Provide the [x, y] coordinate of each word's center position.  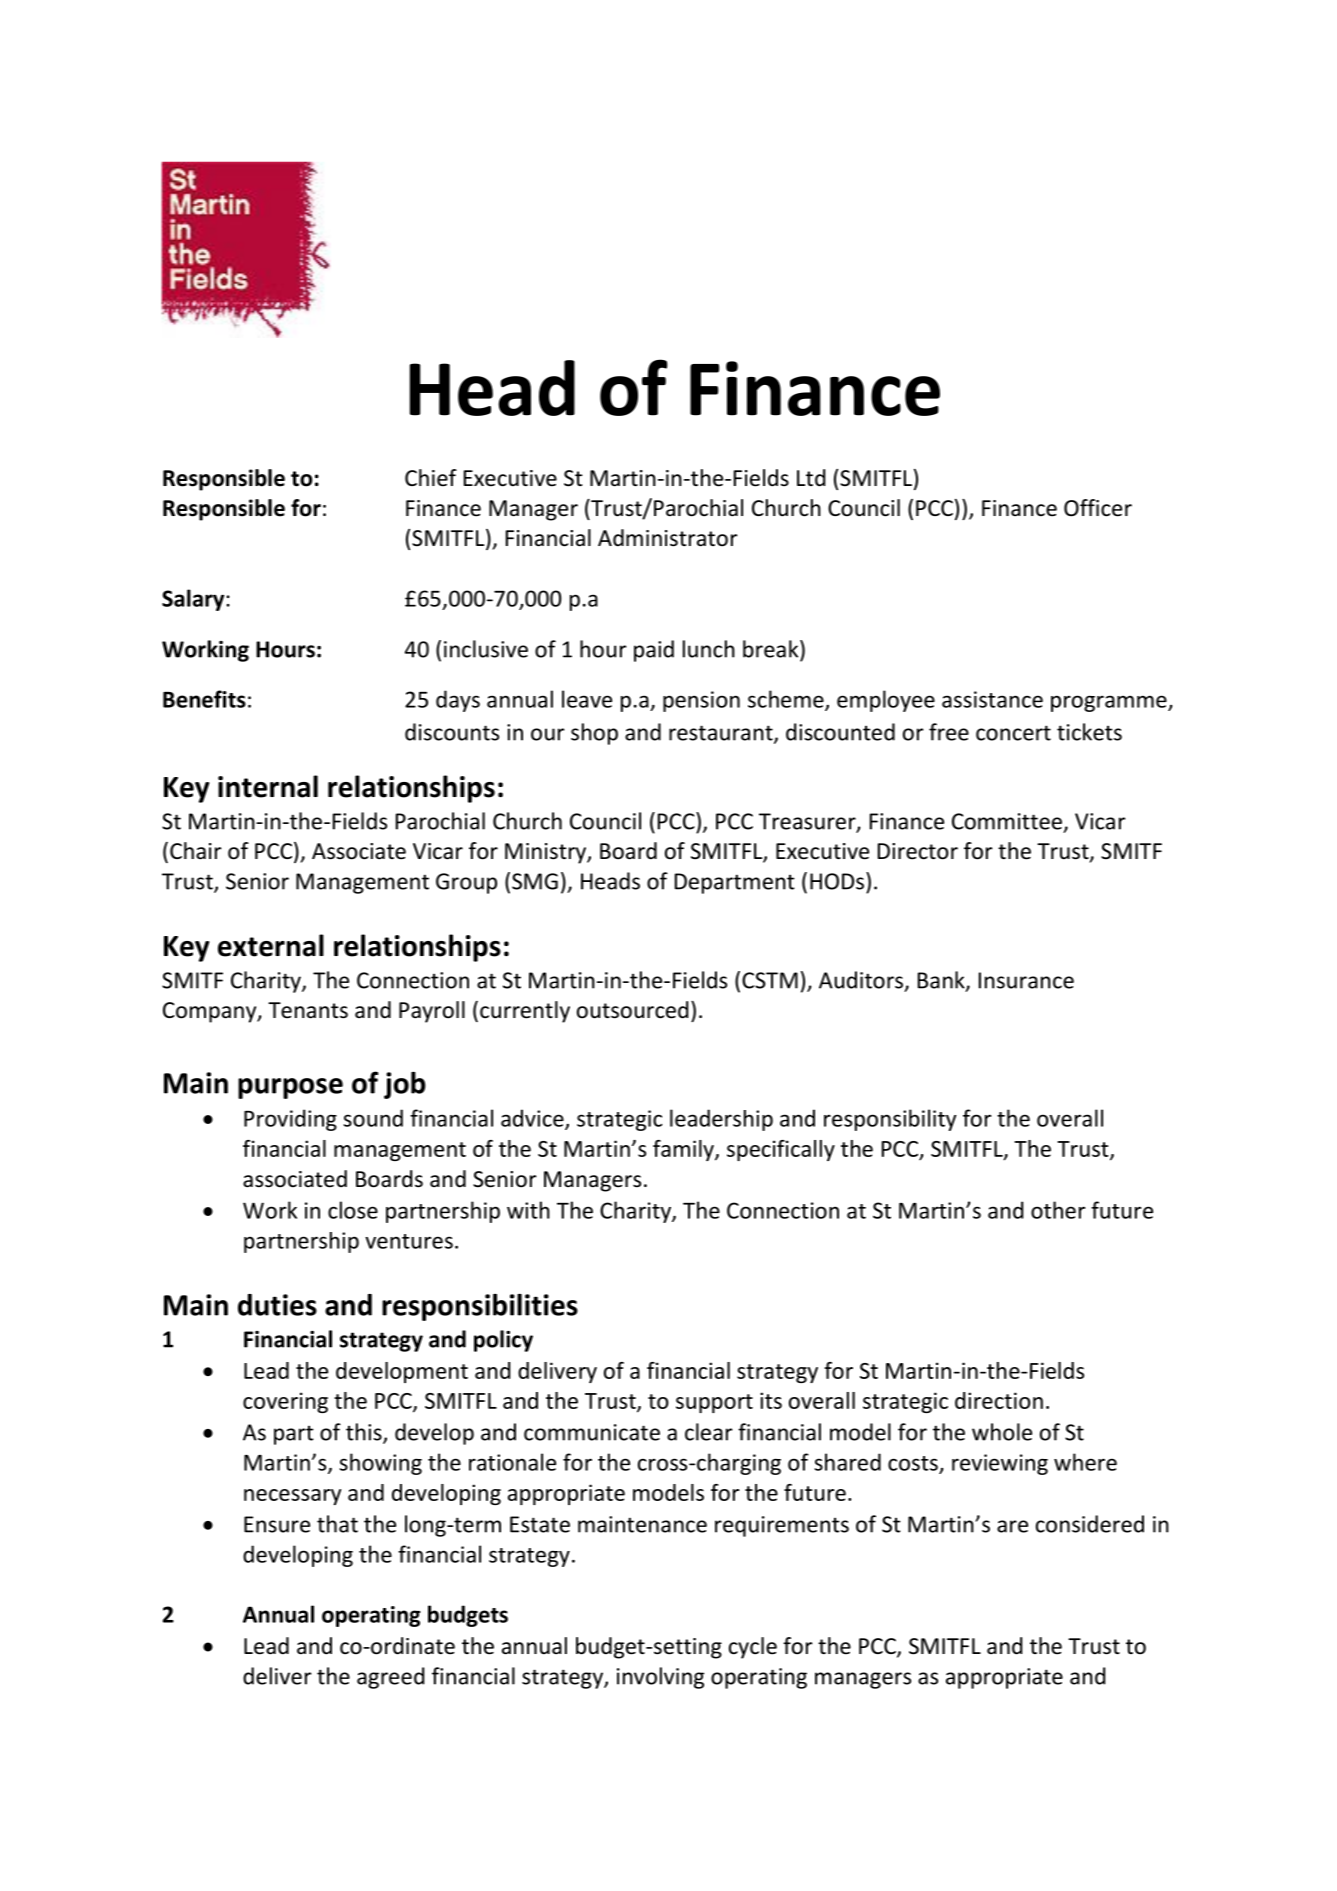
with [528, 1210]
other [1058, 1210]
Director [918, 851]
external [271, 945]
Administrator [668, 538]
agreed [390, 1678]
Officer [1098, 508]
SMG [535, 881]
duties [277, 1305]
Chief [431, 478]
